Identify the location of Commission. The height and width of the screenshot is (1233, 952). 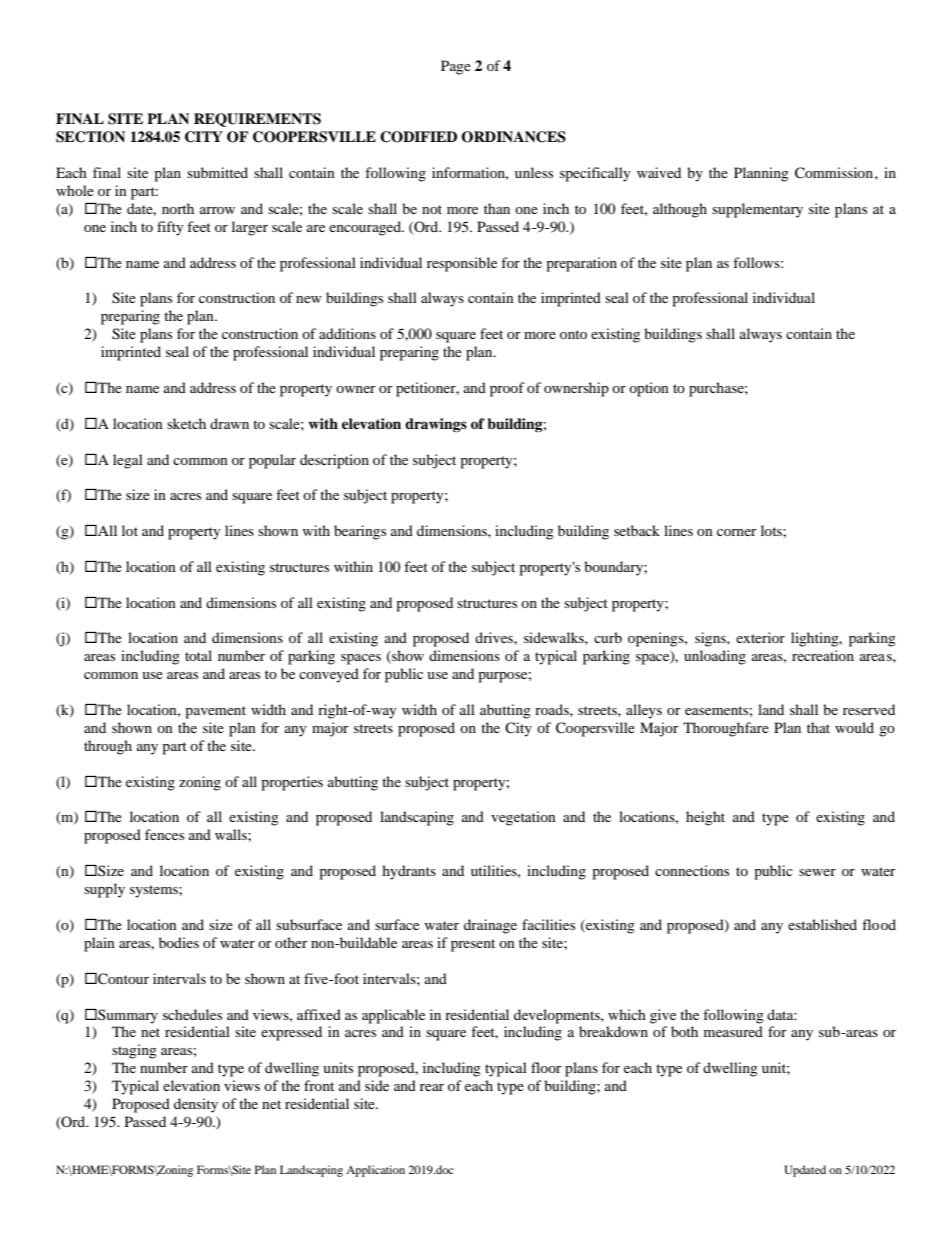
(834, 173).
